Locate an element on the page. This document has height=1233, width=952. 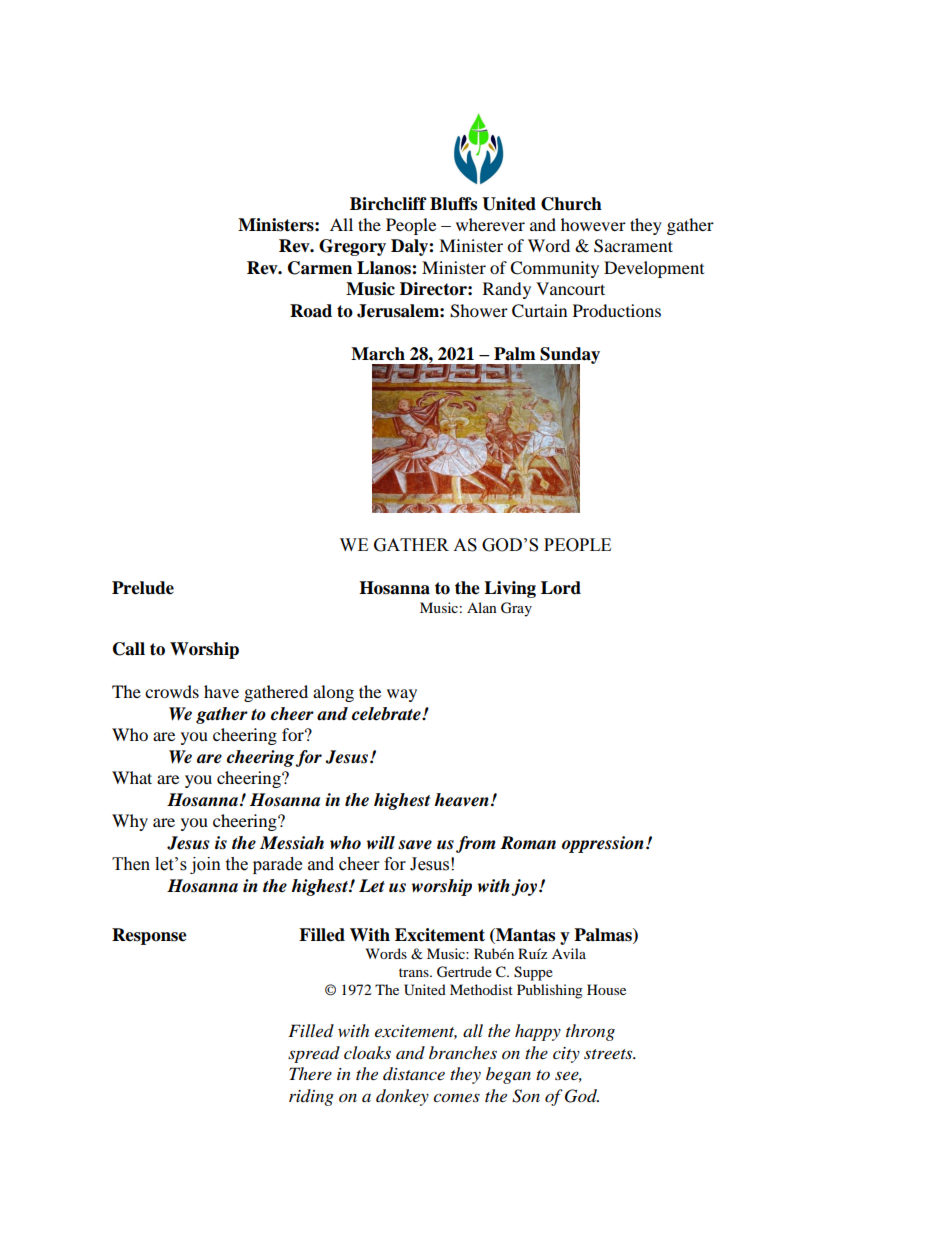
way is located at coordinates (402, 695).
